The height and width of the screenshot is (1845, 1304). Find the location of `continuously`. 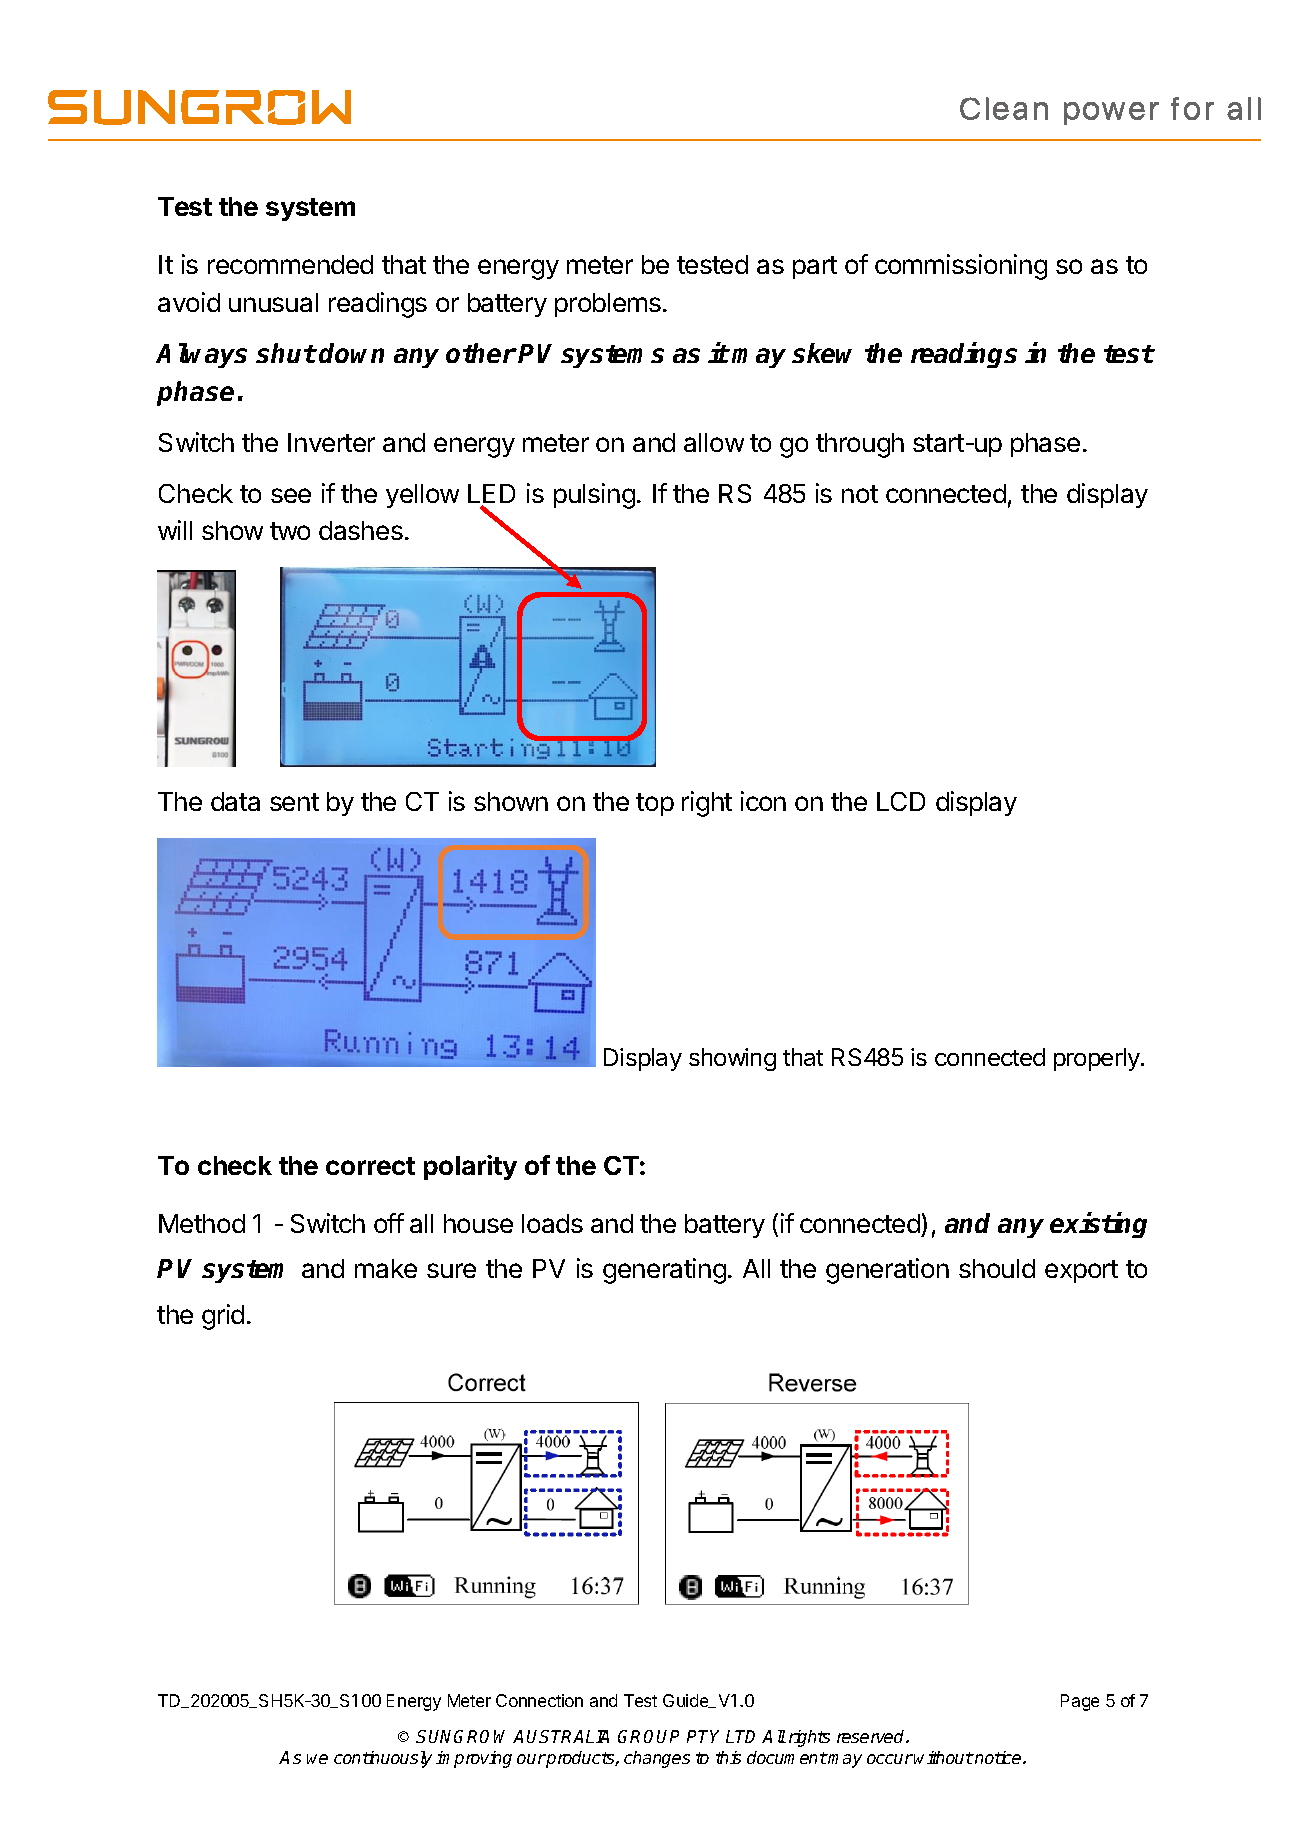

continuously is located at coordinates (383, 1759).
